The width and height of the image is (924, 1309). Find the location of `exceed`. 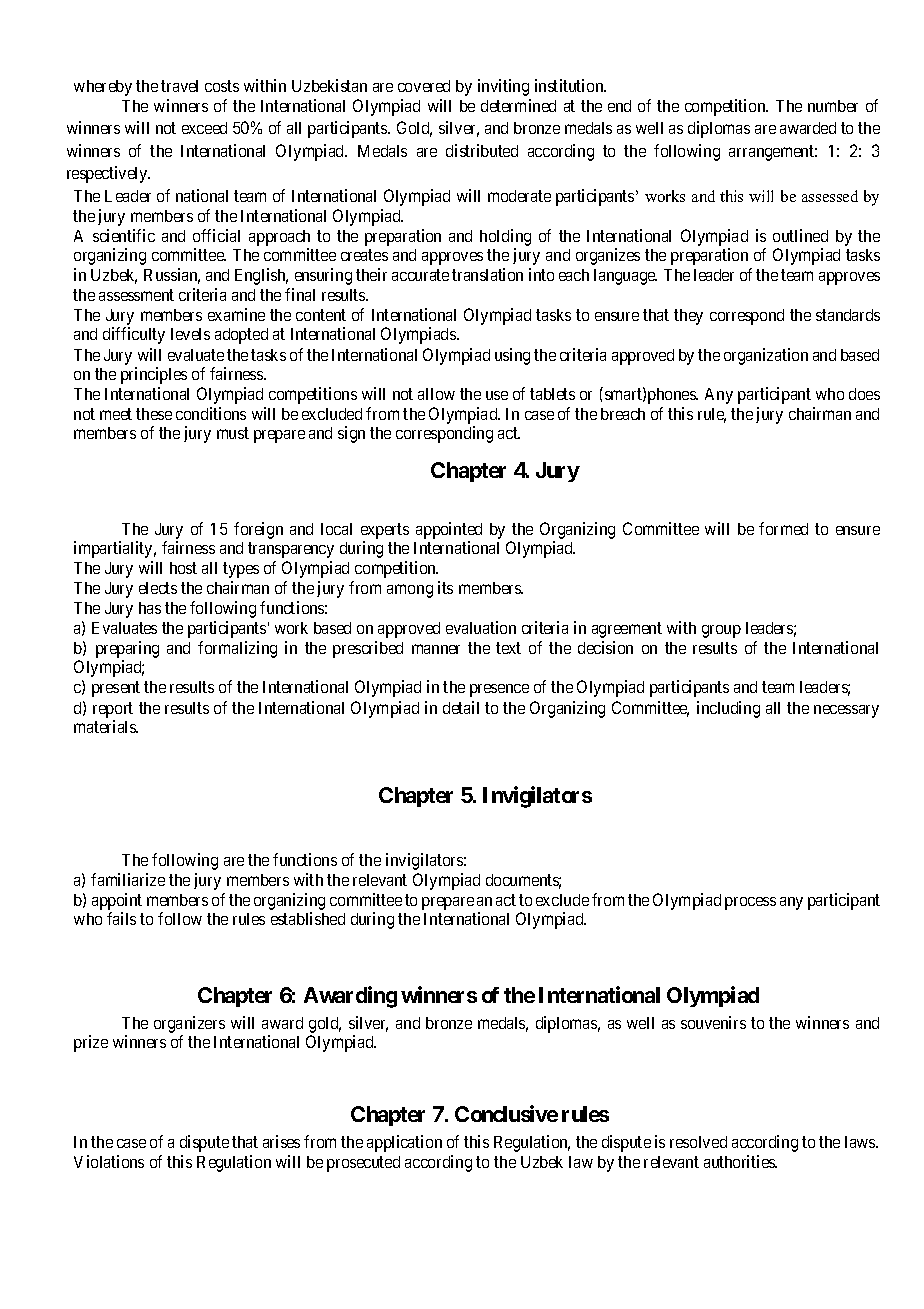

exceed is located at coordinates (204, 128).
